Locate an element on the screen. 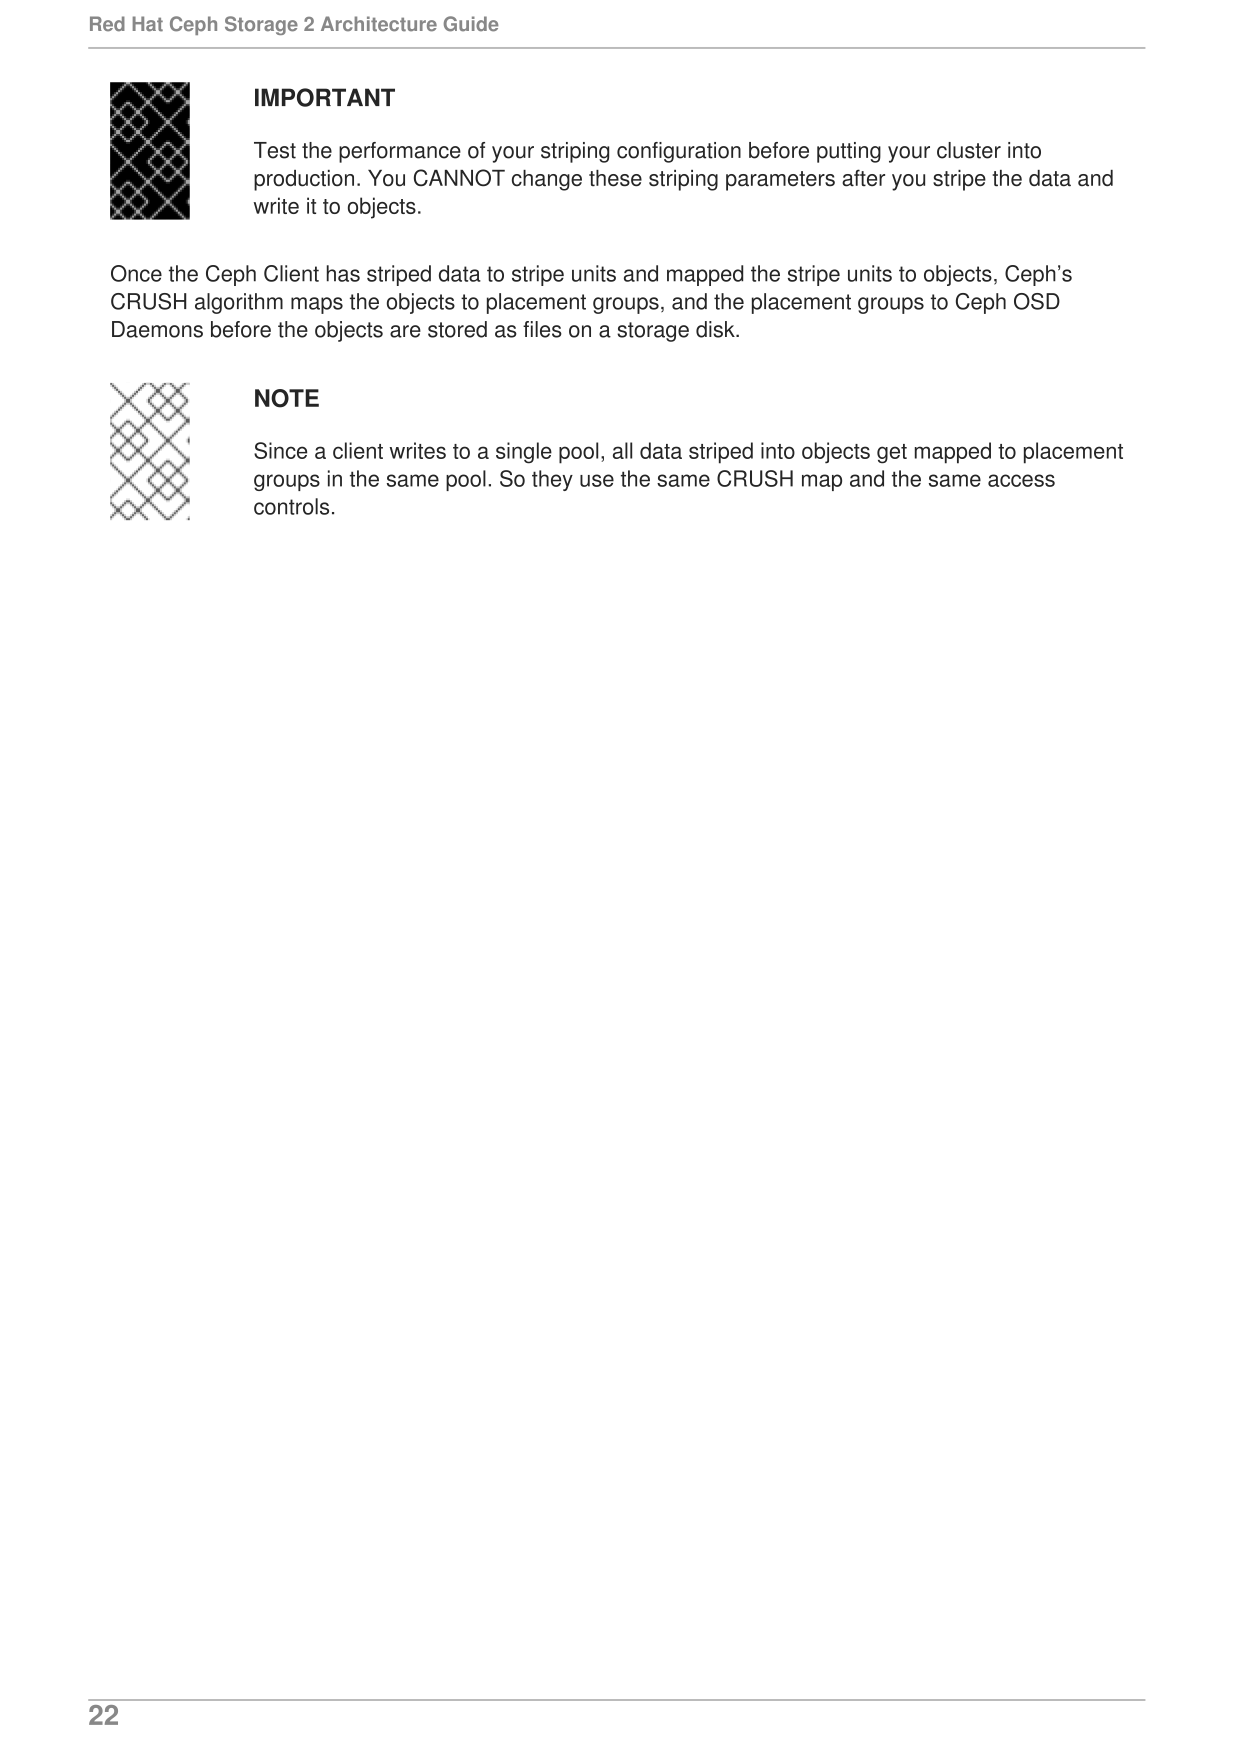 Image resolution: width=1234 pixels, height=1746 pixels. Guide is located at coordinates (471, 24).
